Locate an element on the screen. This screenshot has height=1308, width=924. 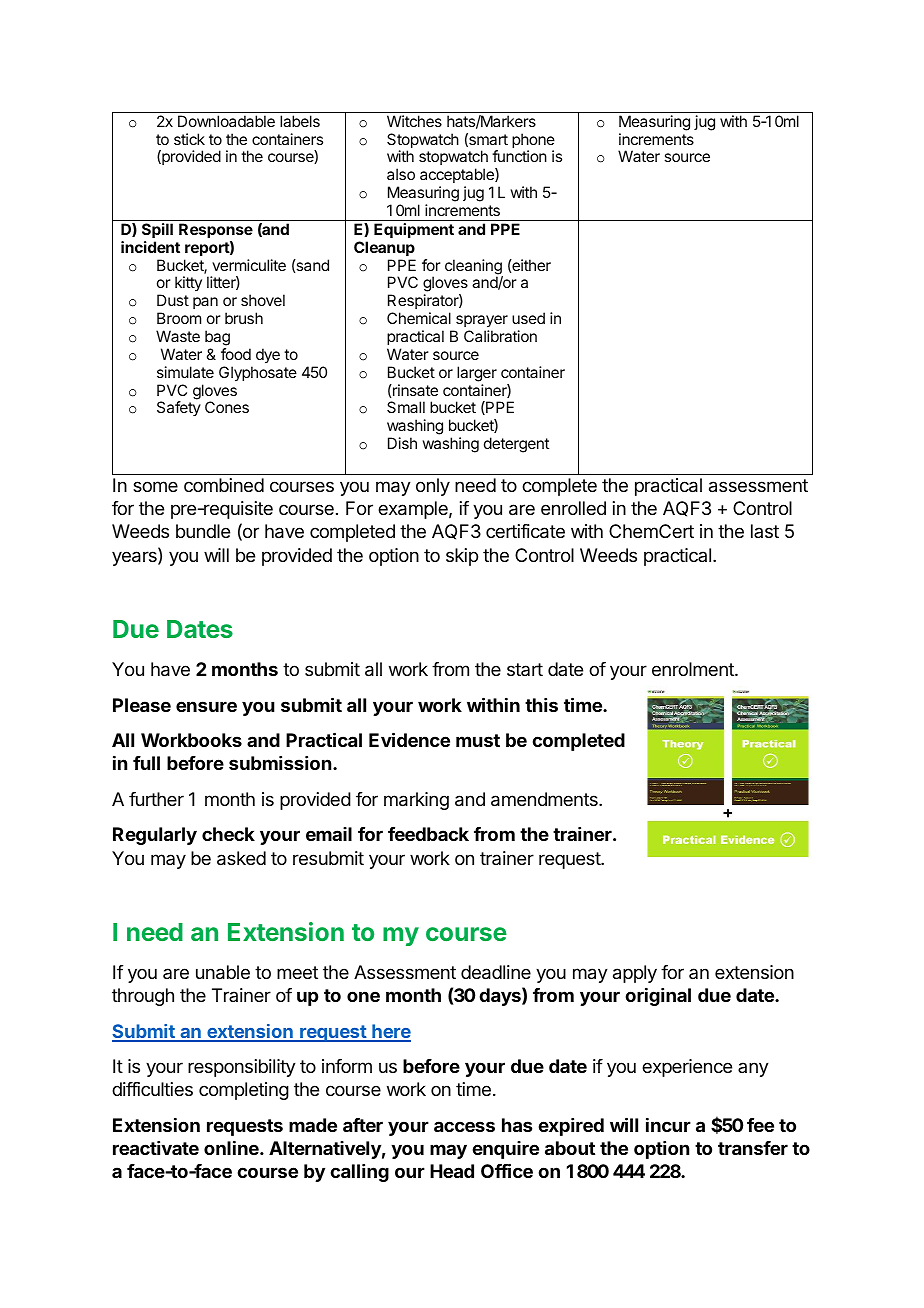
check is located at coordinates (228, 834).
